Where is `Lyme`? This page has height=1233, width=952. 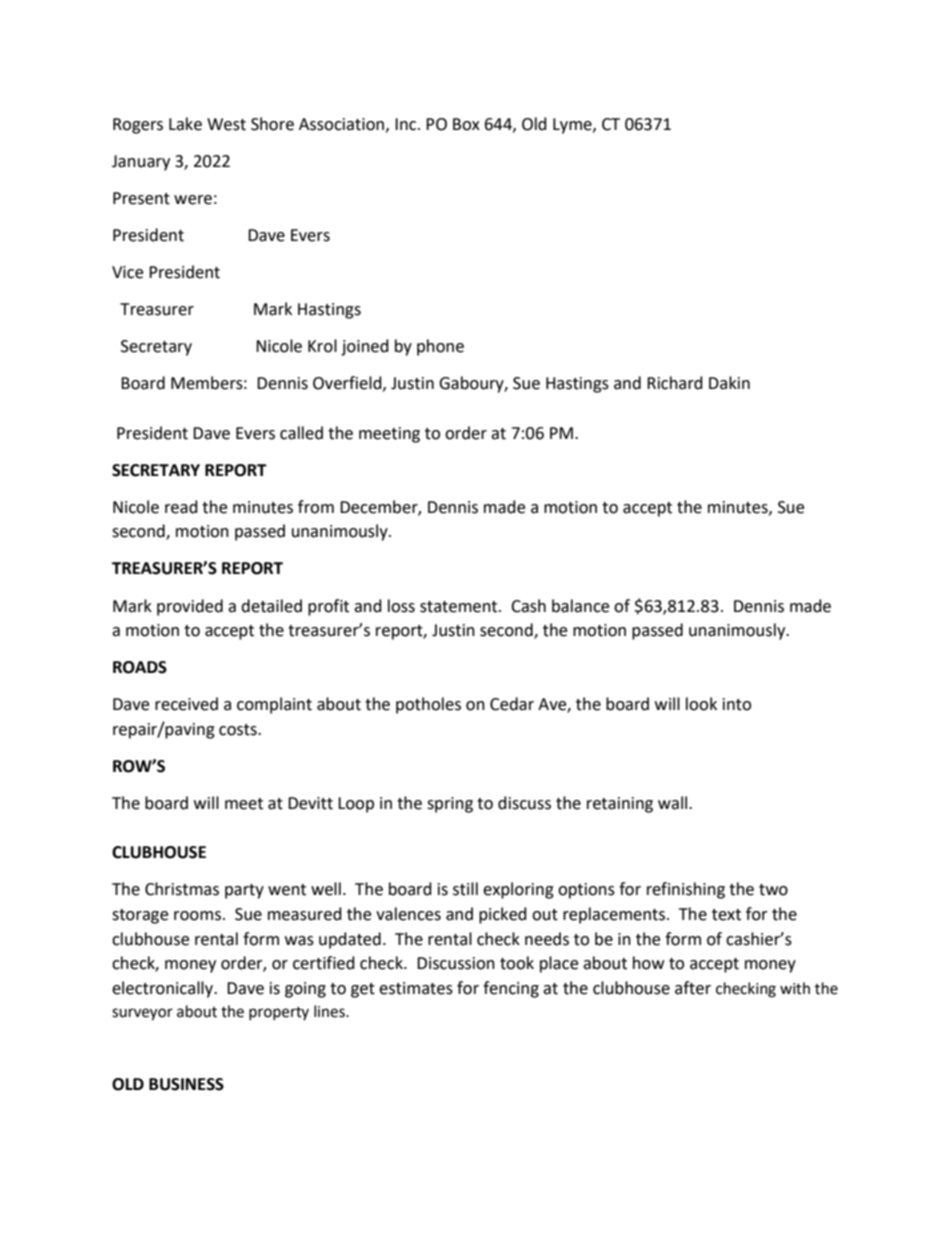
Lyme is located at coordinates (573, 126).
